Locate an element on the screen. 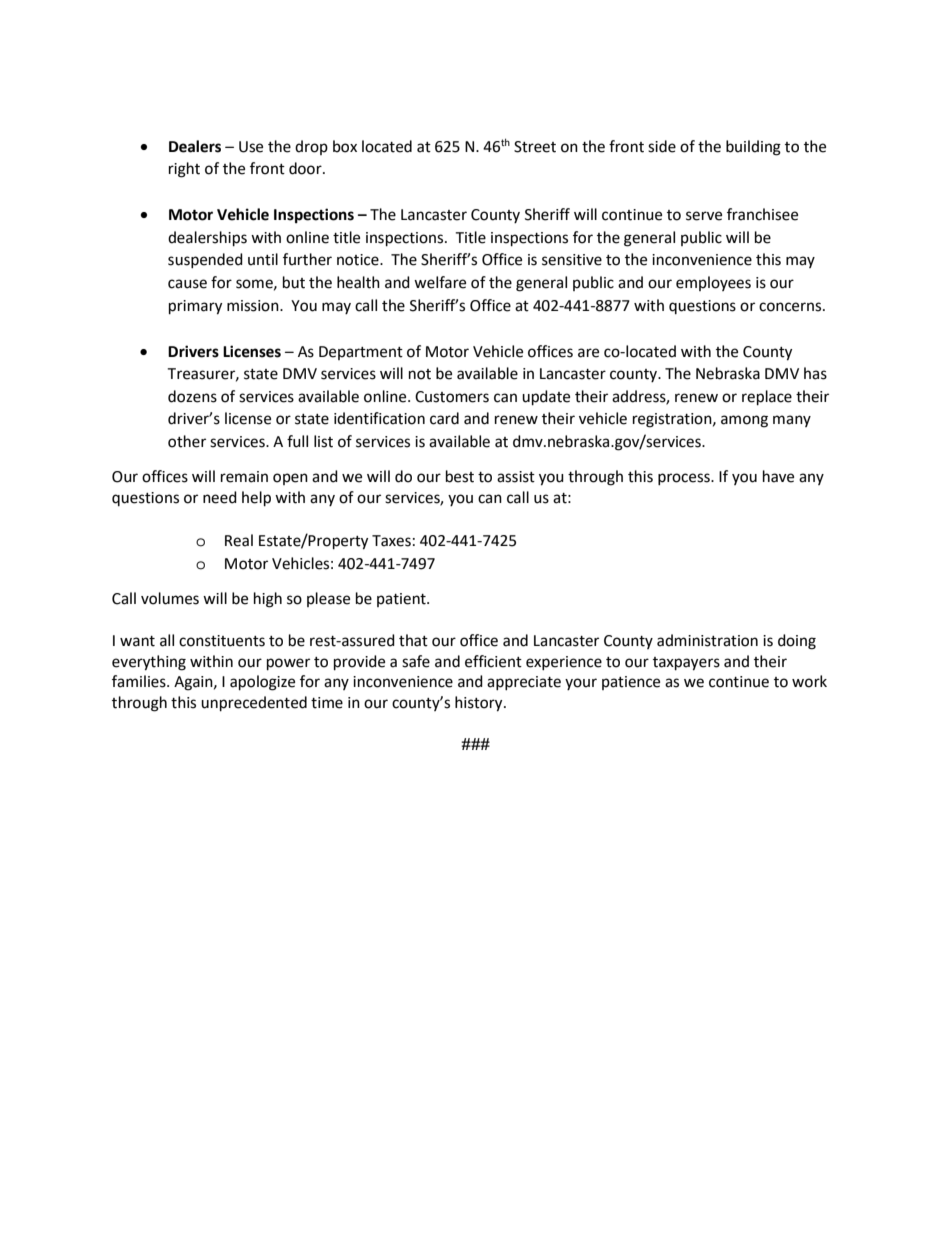  taxpayers is located at coordinates (686, 664).
